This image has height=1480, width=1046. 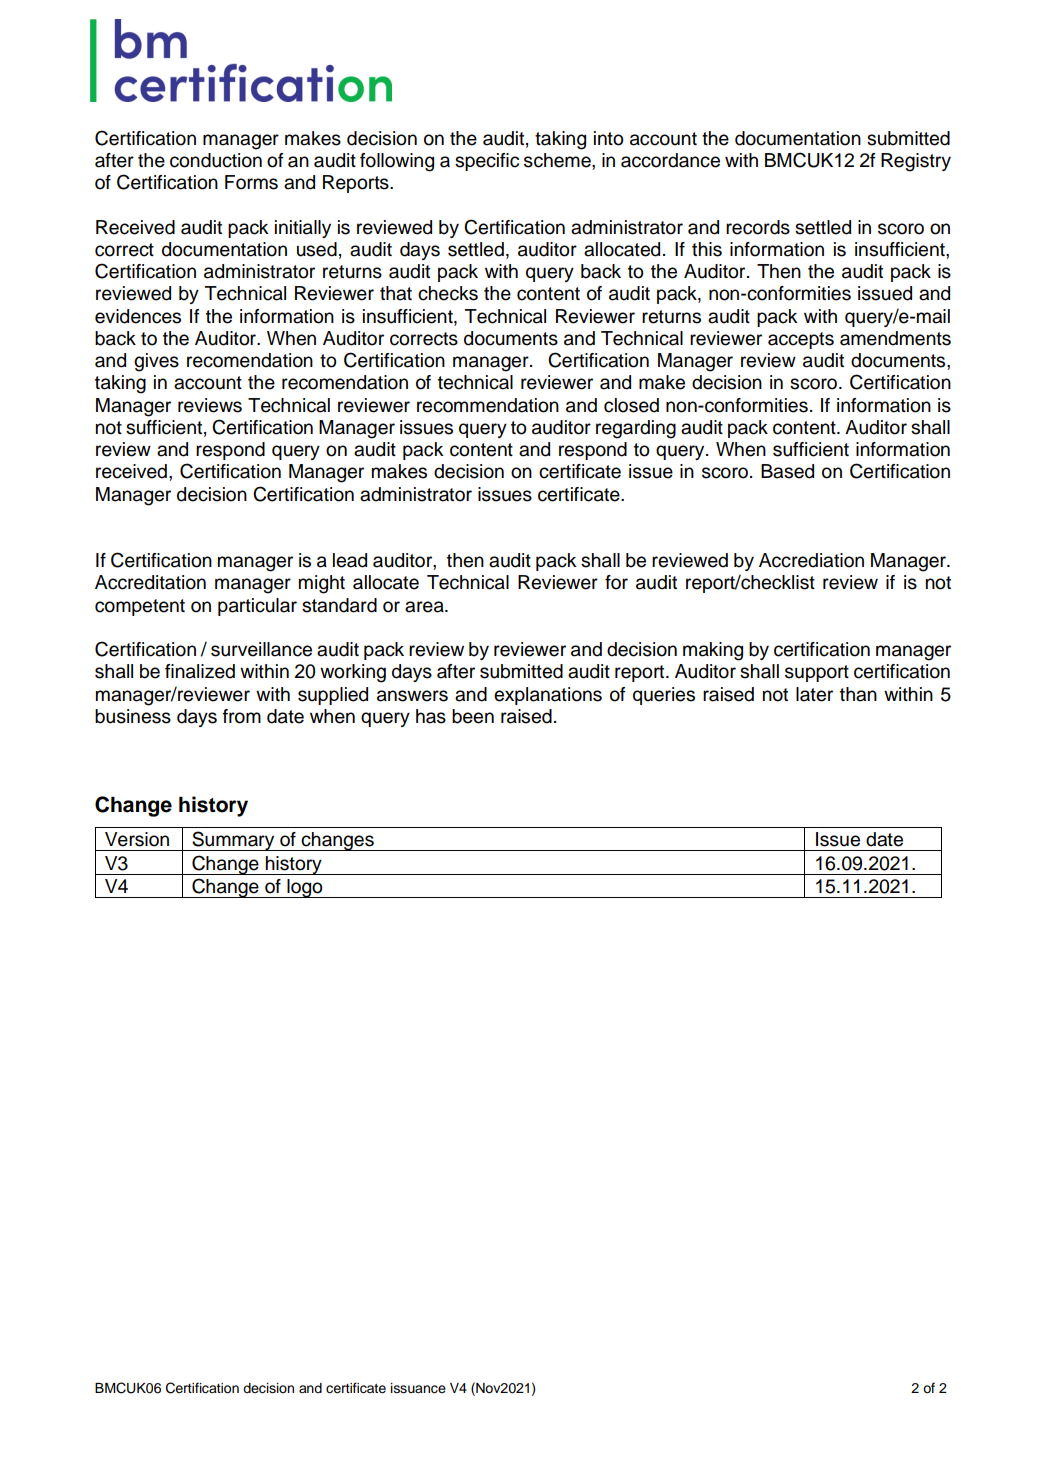 What do you see at coordinates (242, 716) in the image?
I see `from` at bounding box center [242, 716].
